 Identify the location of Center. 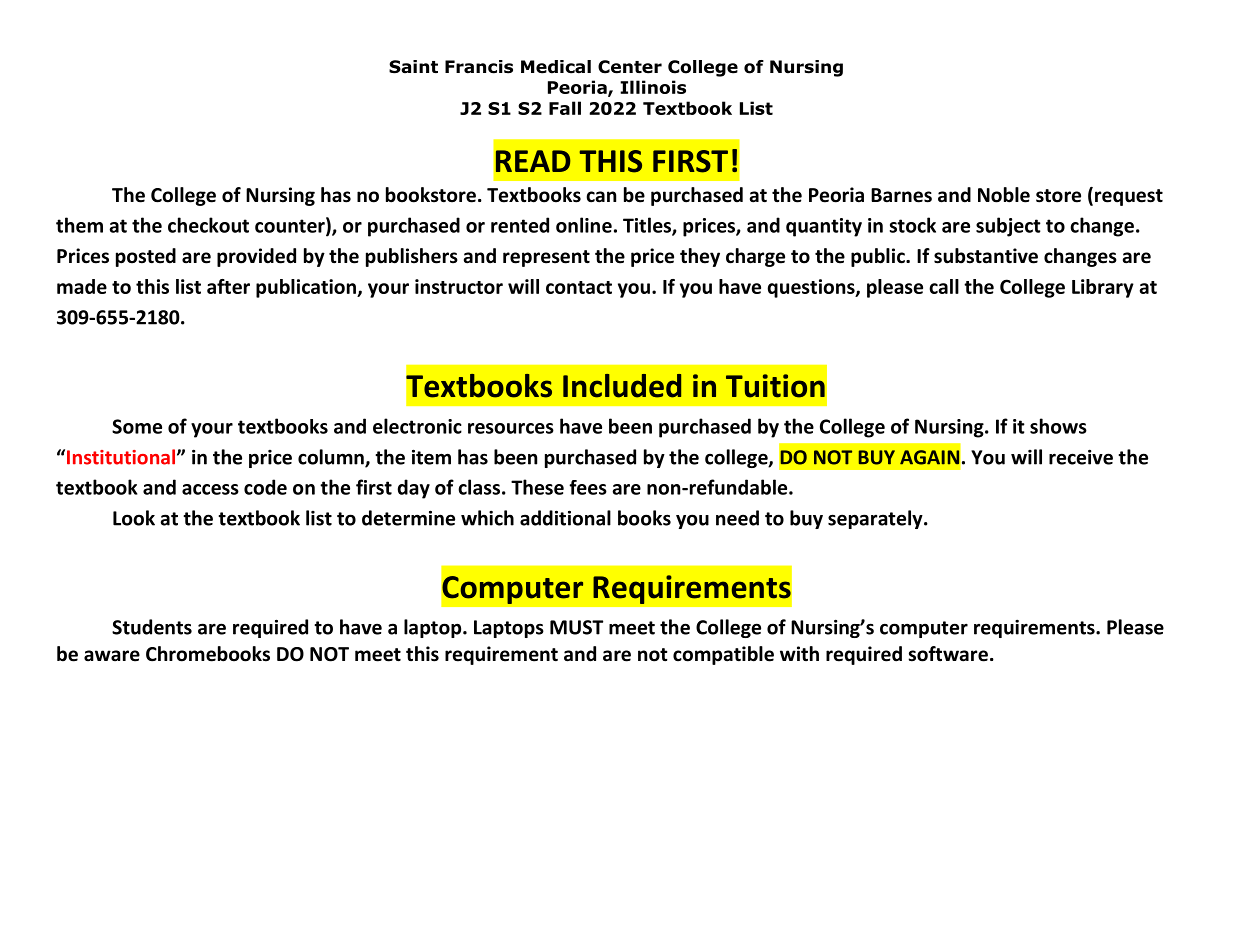
(630, 67).
